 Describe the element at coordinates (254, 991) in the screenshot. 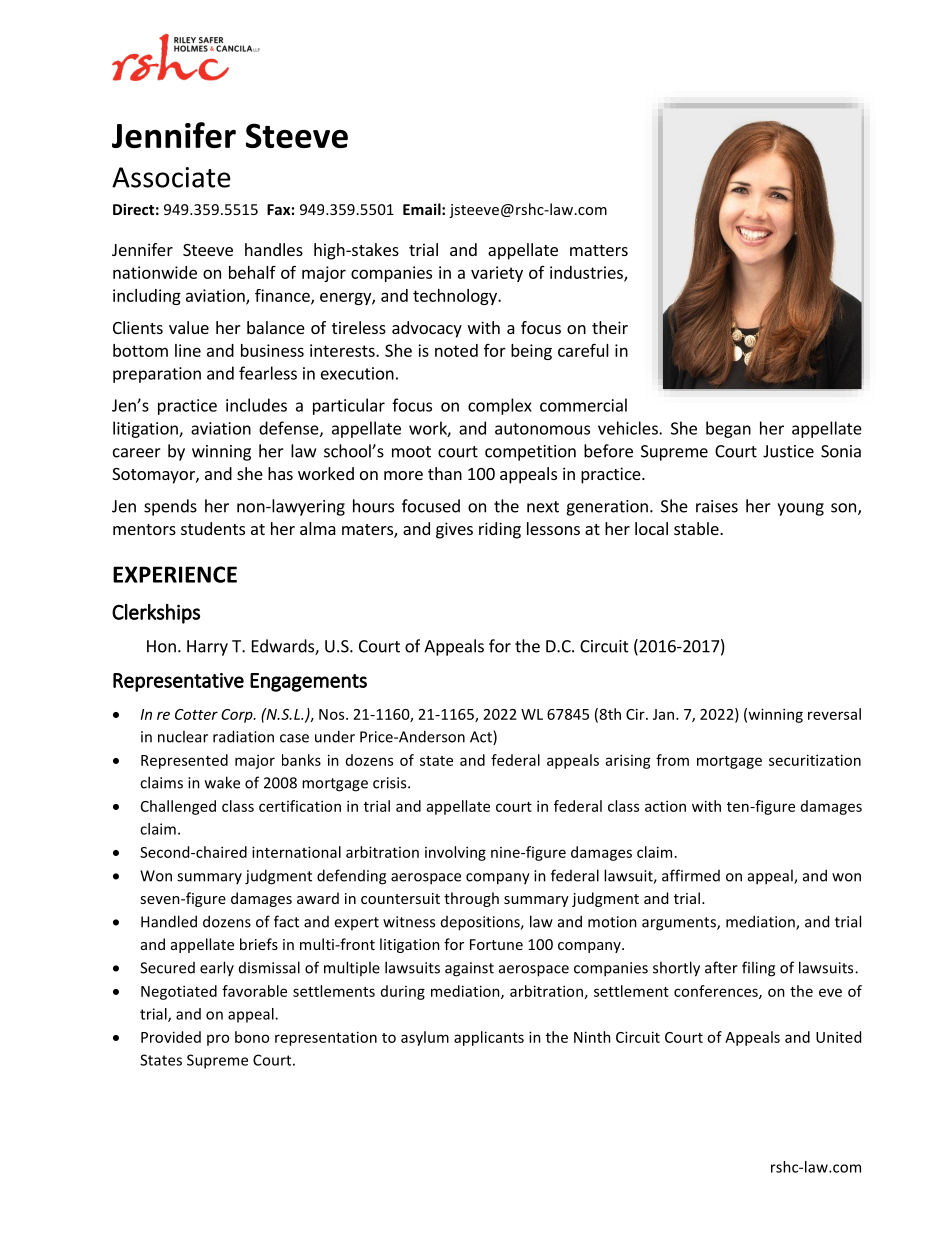

I see `favorable` at that location.
